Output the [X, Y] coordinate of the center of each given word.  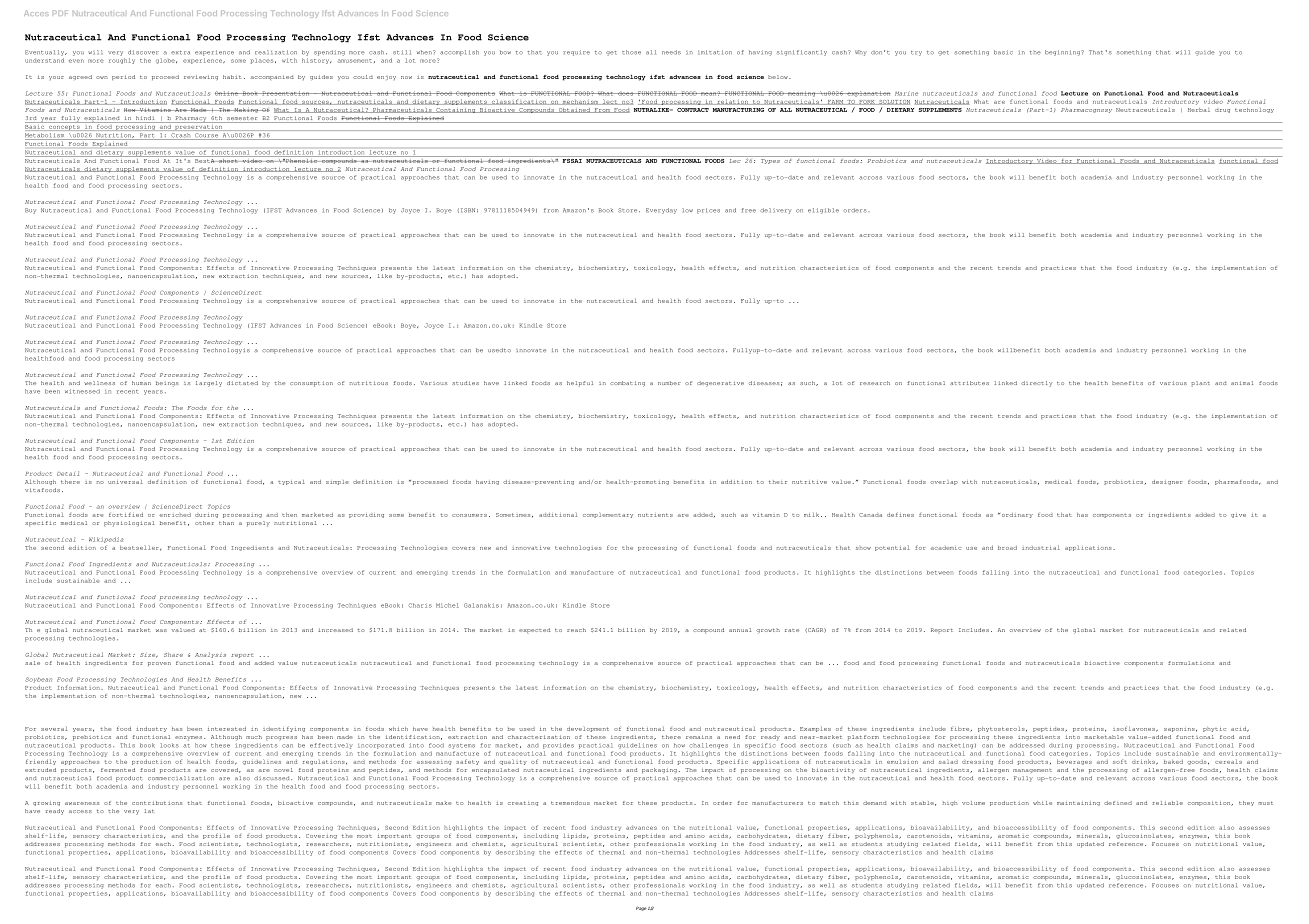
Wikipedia [106, 540]
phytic [1214, 729]
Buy [30, 211]
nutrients [655, 515]
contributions [157, 803]
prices [708, 211]
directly [1036, 384]
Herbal [1199, 110]
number [669, 383]
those [631, 52]
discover [143, 52]
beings [167, 384]
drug [1222, 111]
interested [227, 729]
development [588, 729]
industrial [1041, 547]
